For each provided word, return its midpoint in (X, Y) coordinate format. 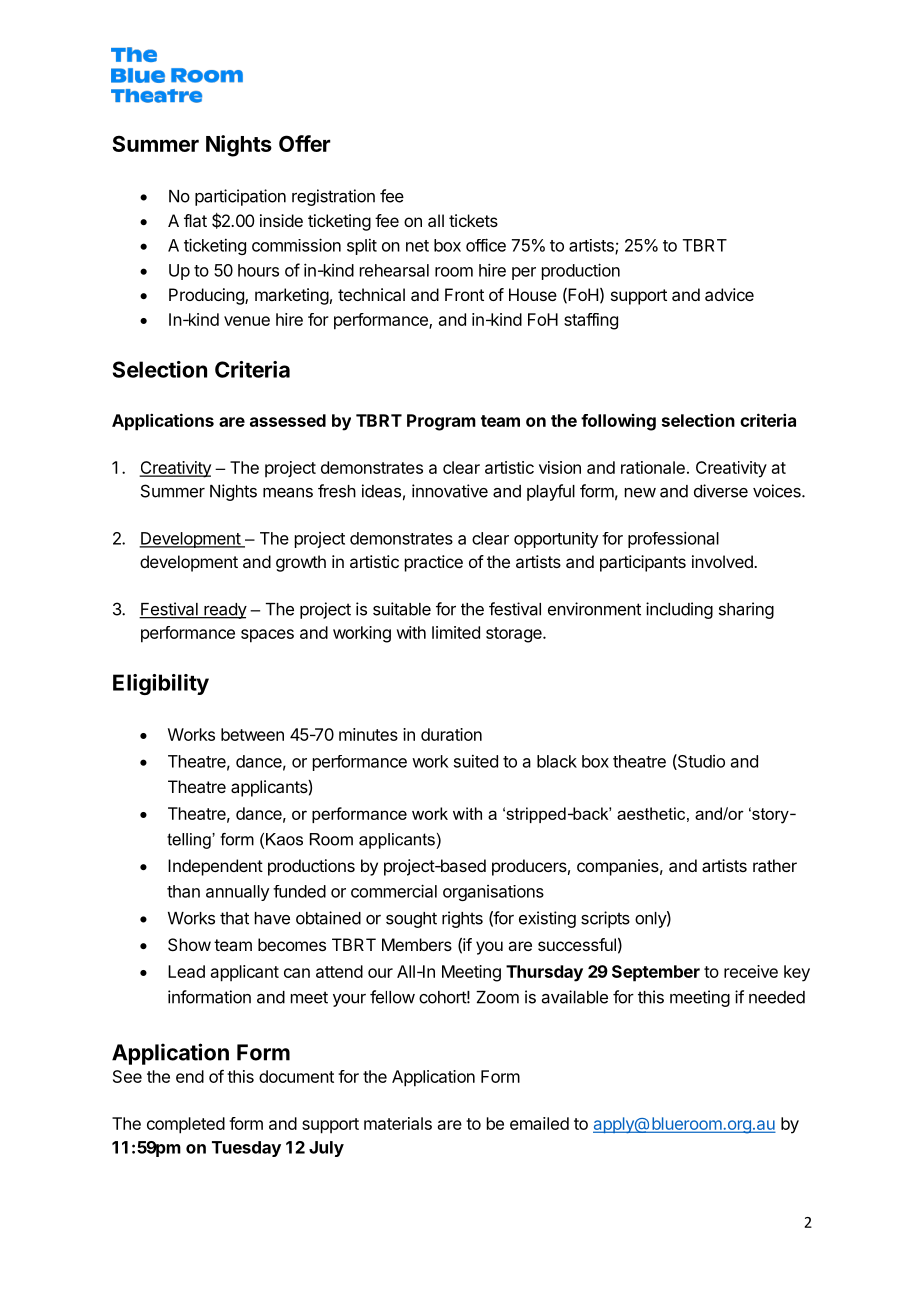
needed (777, 997)
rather (775, 865)
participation (240, 197)
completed (186, 1125)
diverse (721, 491)
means (288, 493)
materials (398, 1123)
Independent (215, 867)
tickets (473, 220)
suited (476, 761)
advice (729, 294)
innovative (450, 491)
